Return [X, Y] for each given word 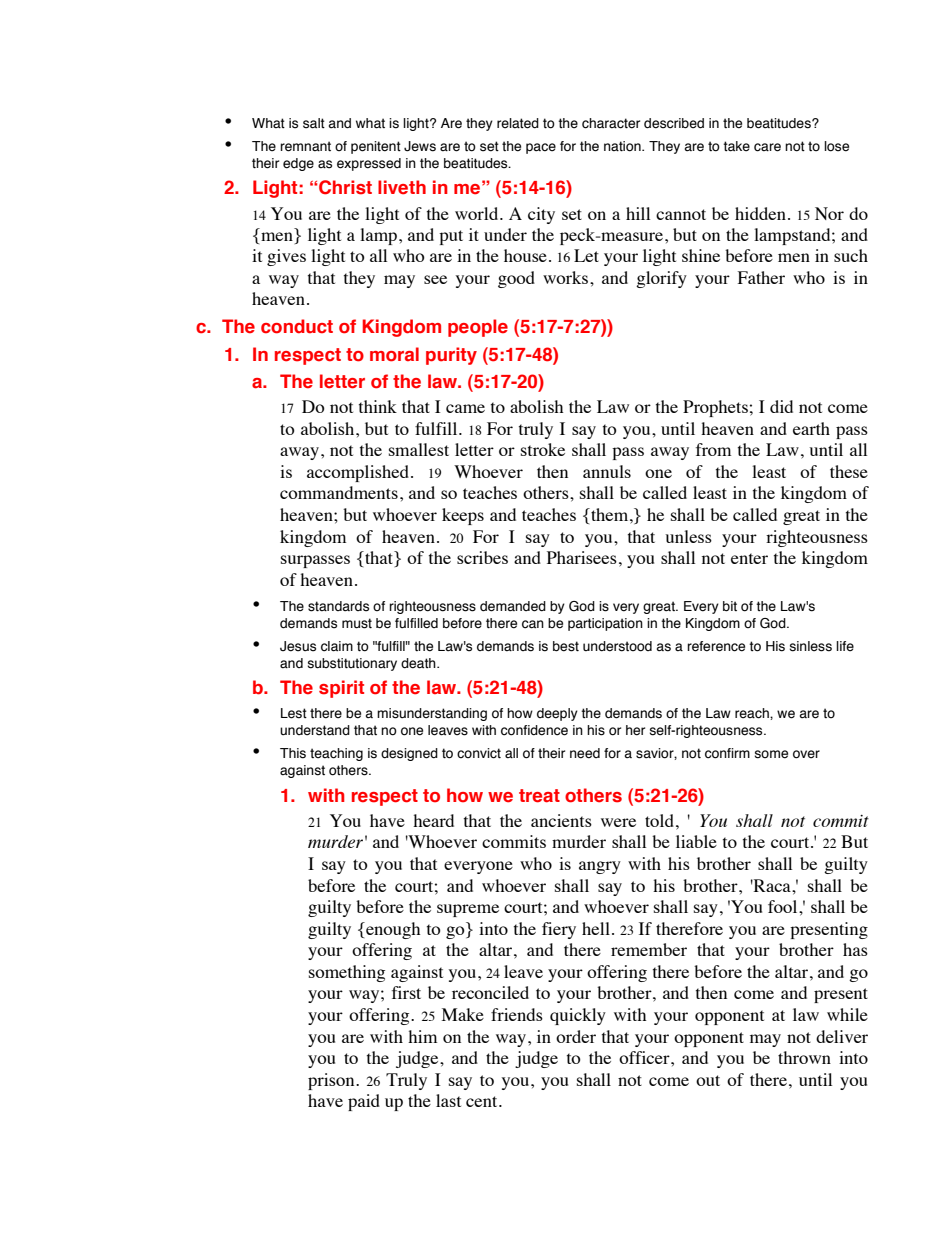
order [576, 1036]
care [767, 147]
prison [332, 1081]
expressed [369, 164]
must [357, 623]
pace [541, 148]
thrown [804, 1057]
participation [605, 624]
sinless [811, 646]
